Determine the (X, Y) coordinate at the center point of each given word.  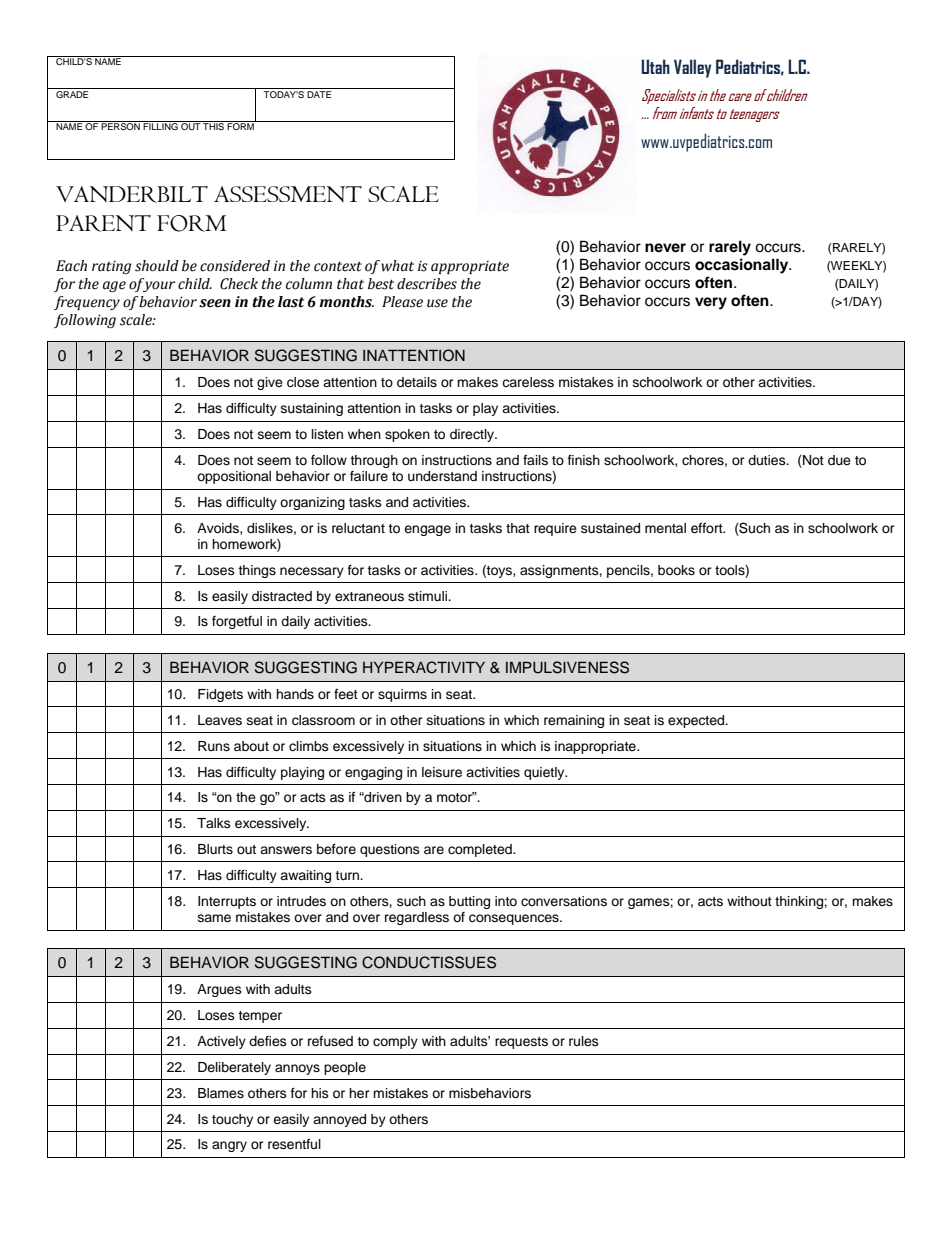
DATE (319, 93)
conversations (564, 901)
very (711, 303)
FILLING (161, 125)
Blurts (215, 849)
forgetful (237, 622)
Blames (221, 1093)
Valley (692, 68)
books (676, 570)
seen (215, 303)
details (417, 382)
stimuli (428, 596)
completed (481, 850)
